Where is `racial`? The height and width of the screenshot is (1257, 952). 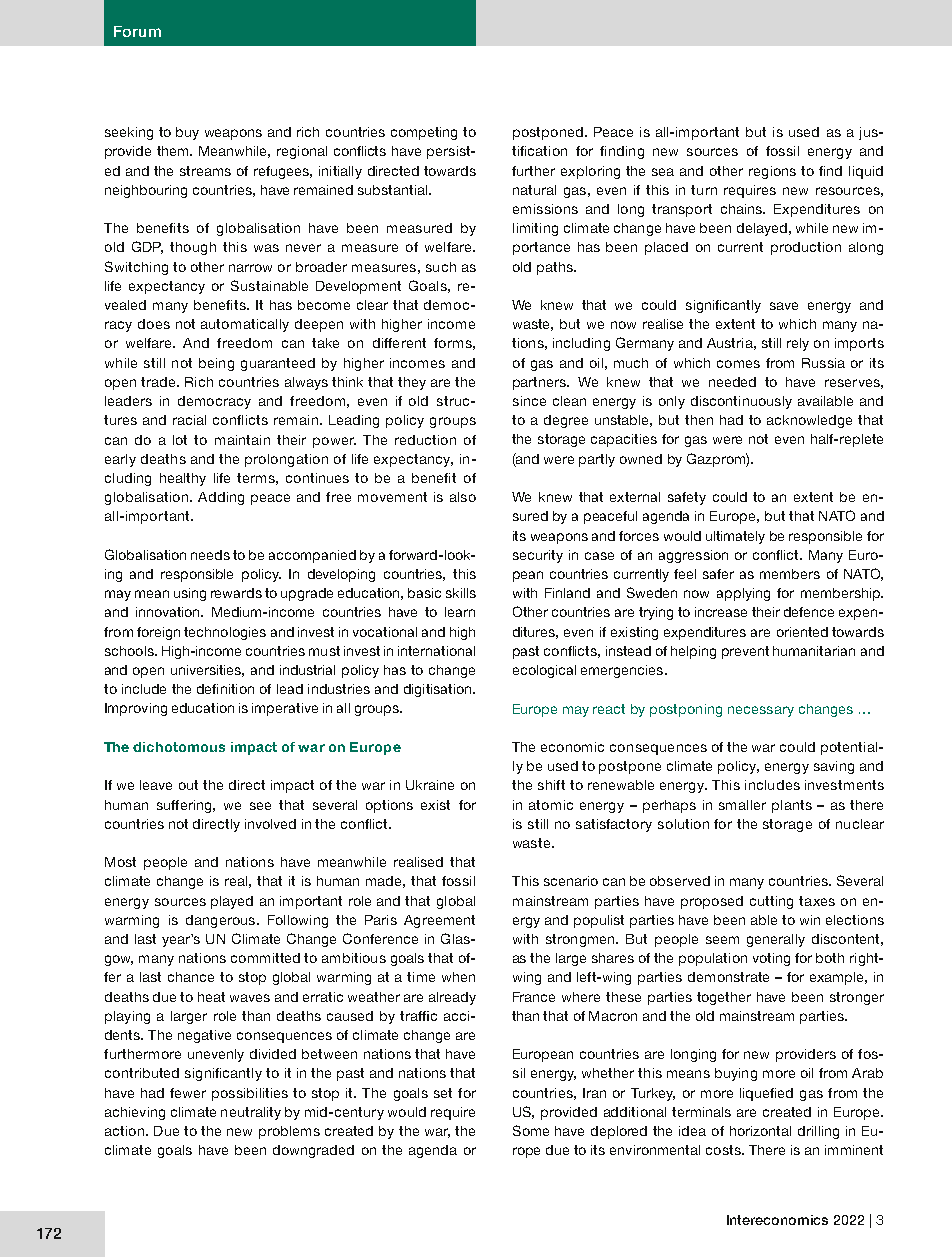
racial is located at coordinates (189, 420).
